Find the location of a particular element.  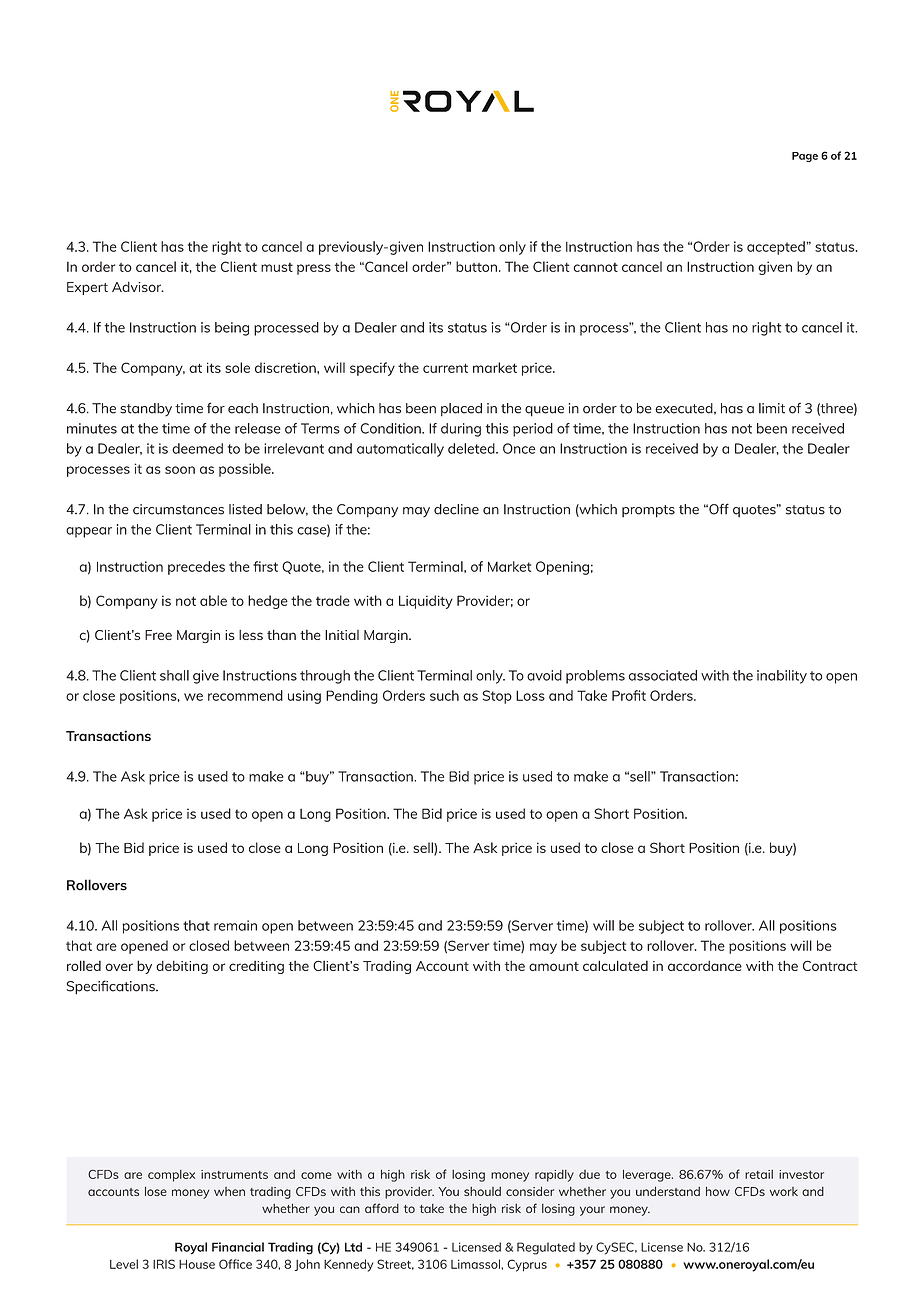

Advisor is located at coordinates (138, 287).
